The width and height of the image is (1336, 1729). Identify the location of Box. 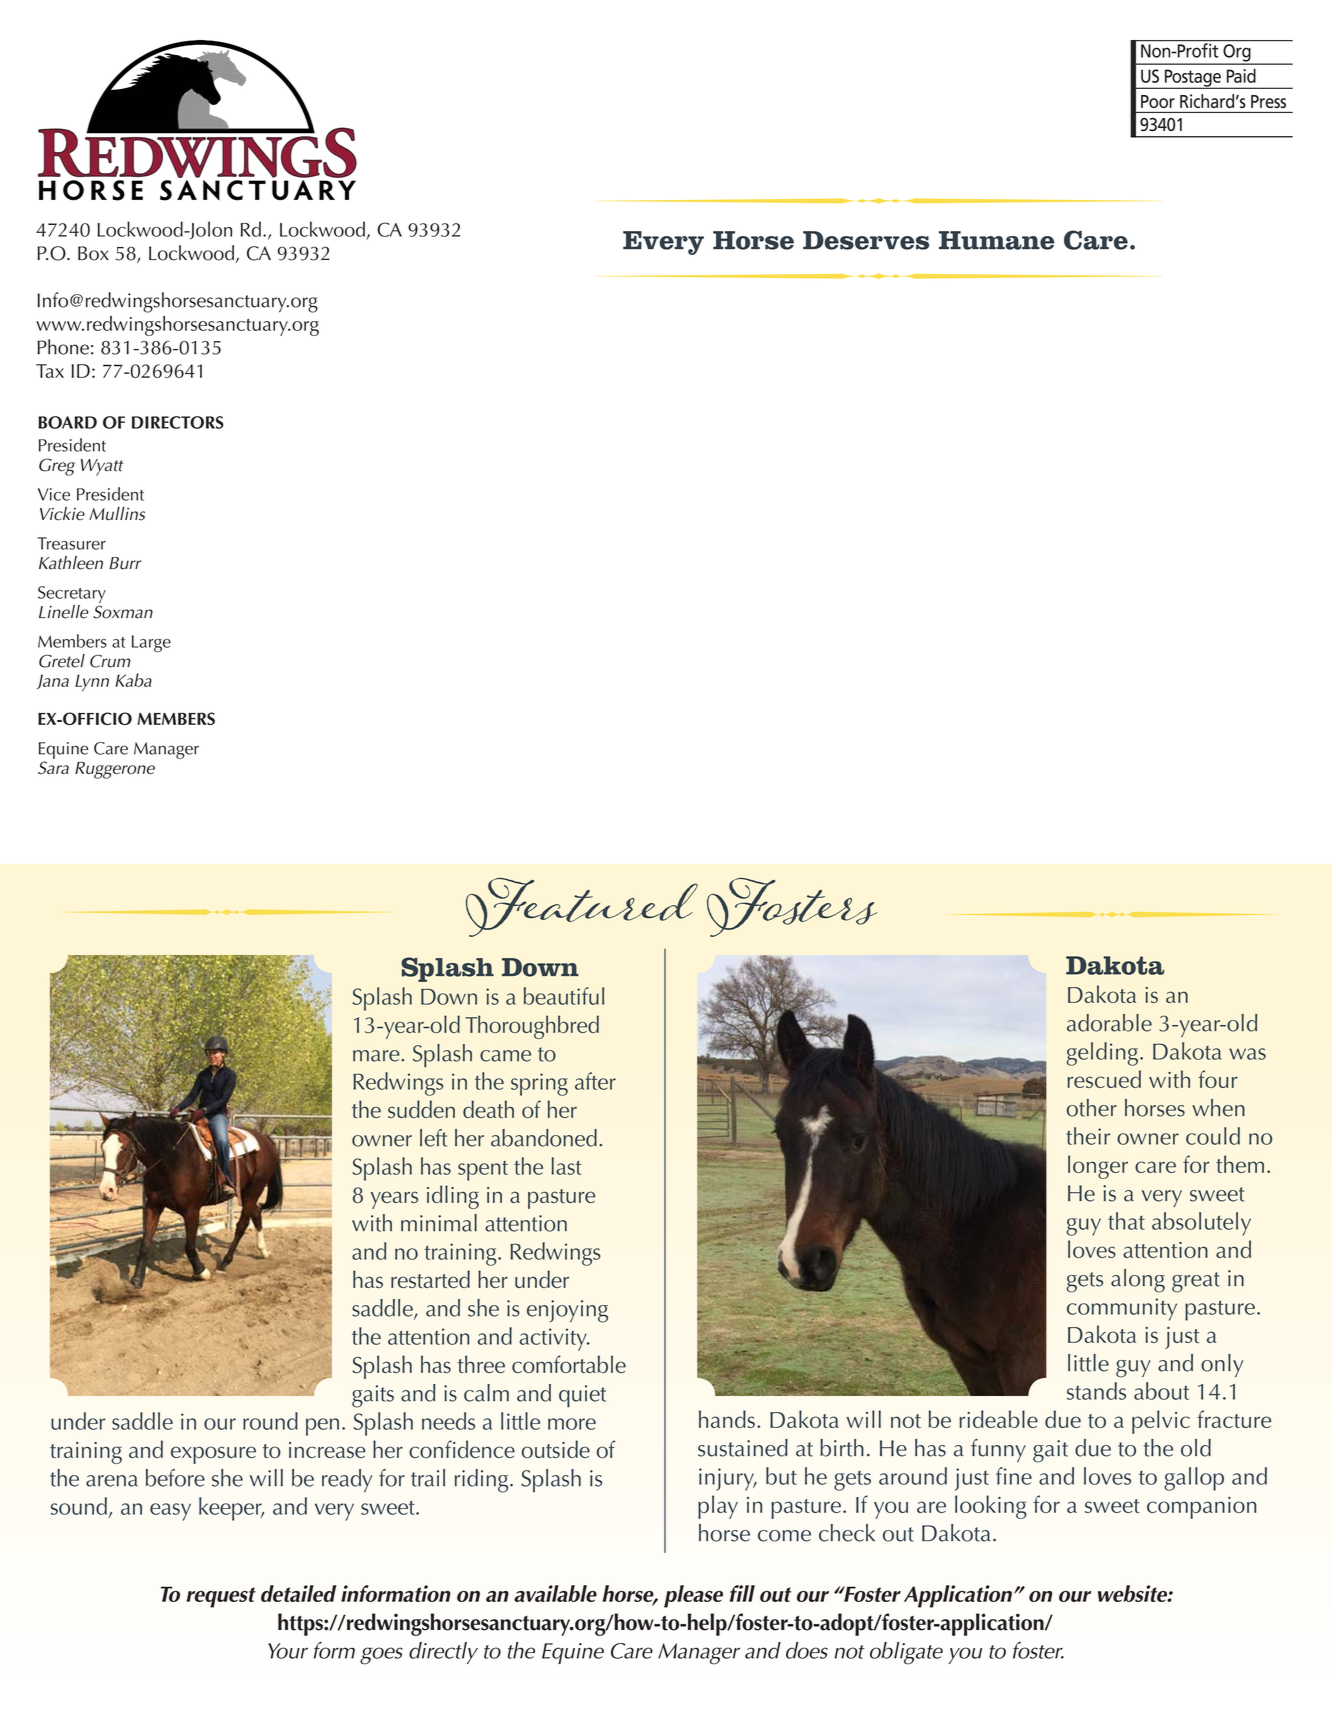
(93, 253).
